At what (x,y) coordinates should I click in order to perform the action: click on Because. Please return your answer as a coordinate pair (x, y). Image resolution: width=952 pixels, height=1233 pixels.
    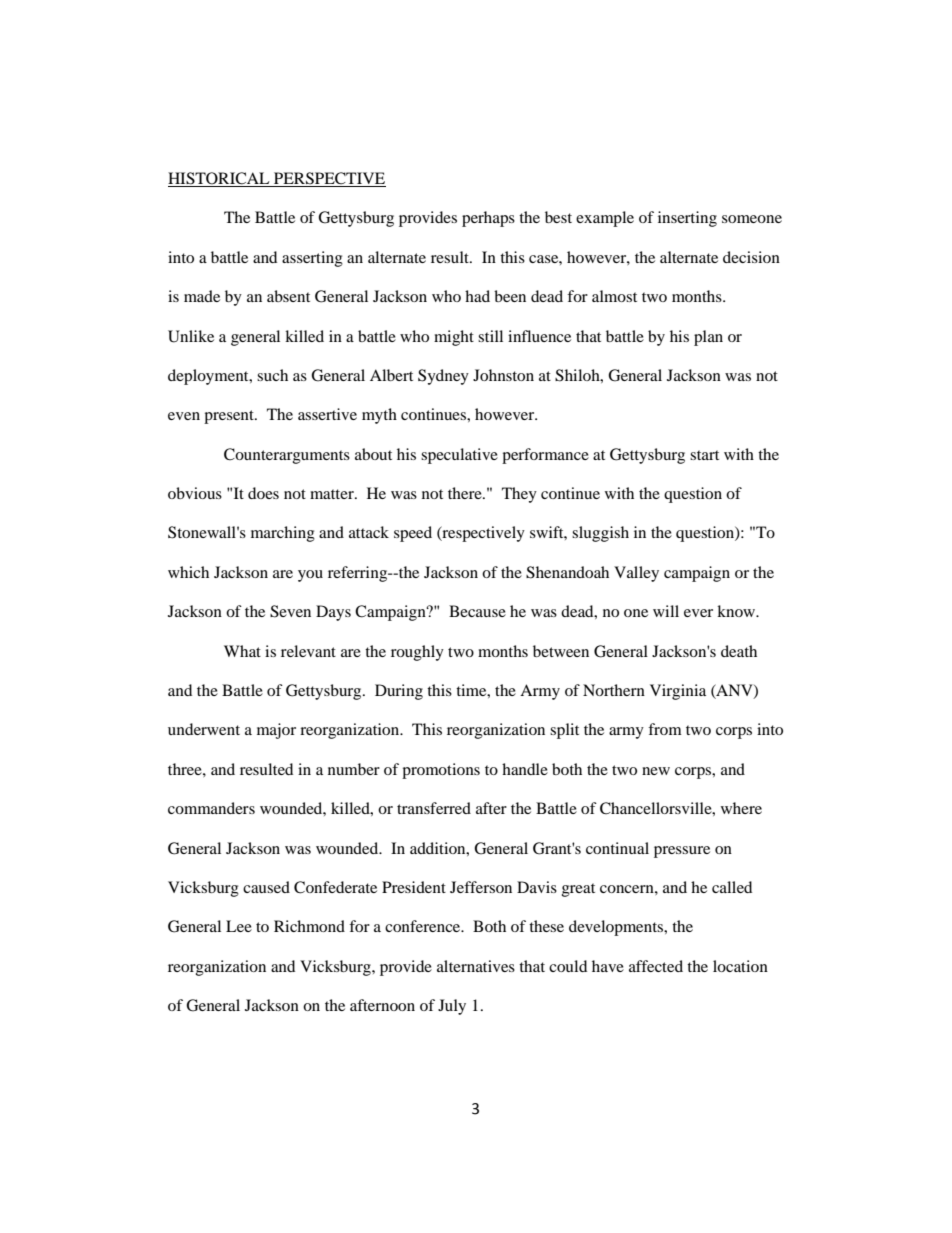
    Looking at the image, I should click on (477, 611).
